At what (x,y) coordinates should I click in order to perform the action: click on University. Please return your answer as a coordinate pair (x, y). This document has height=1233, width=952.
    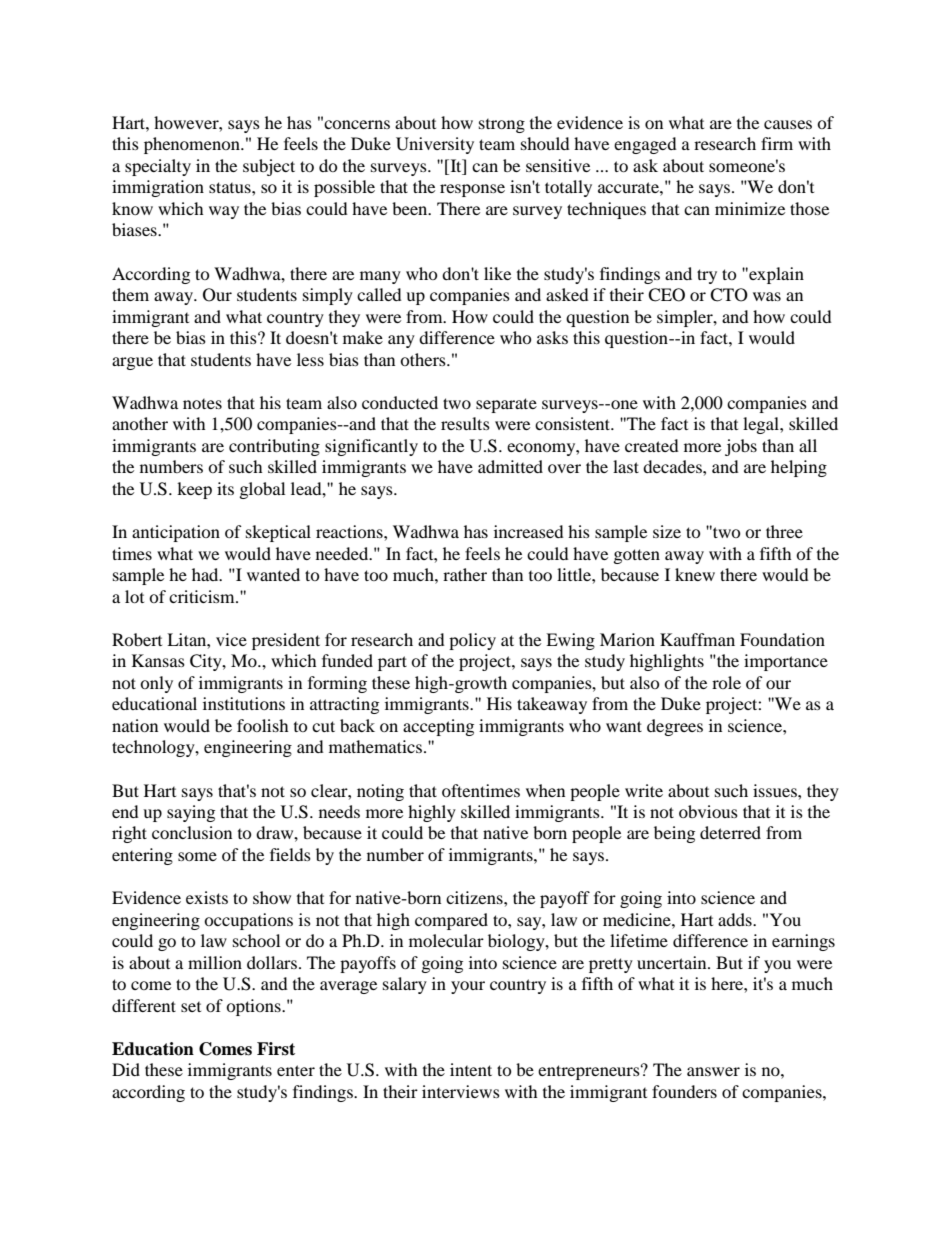
    Looking at the image, I should click on (435, 145).
